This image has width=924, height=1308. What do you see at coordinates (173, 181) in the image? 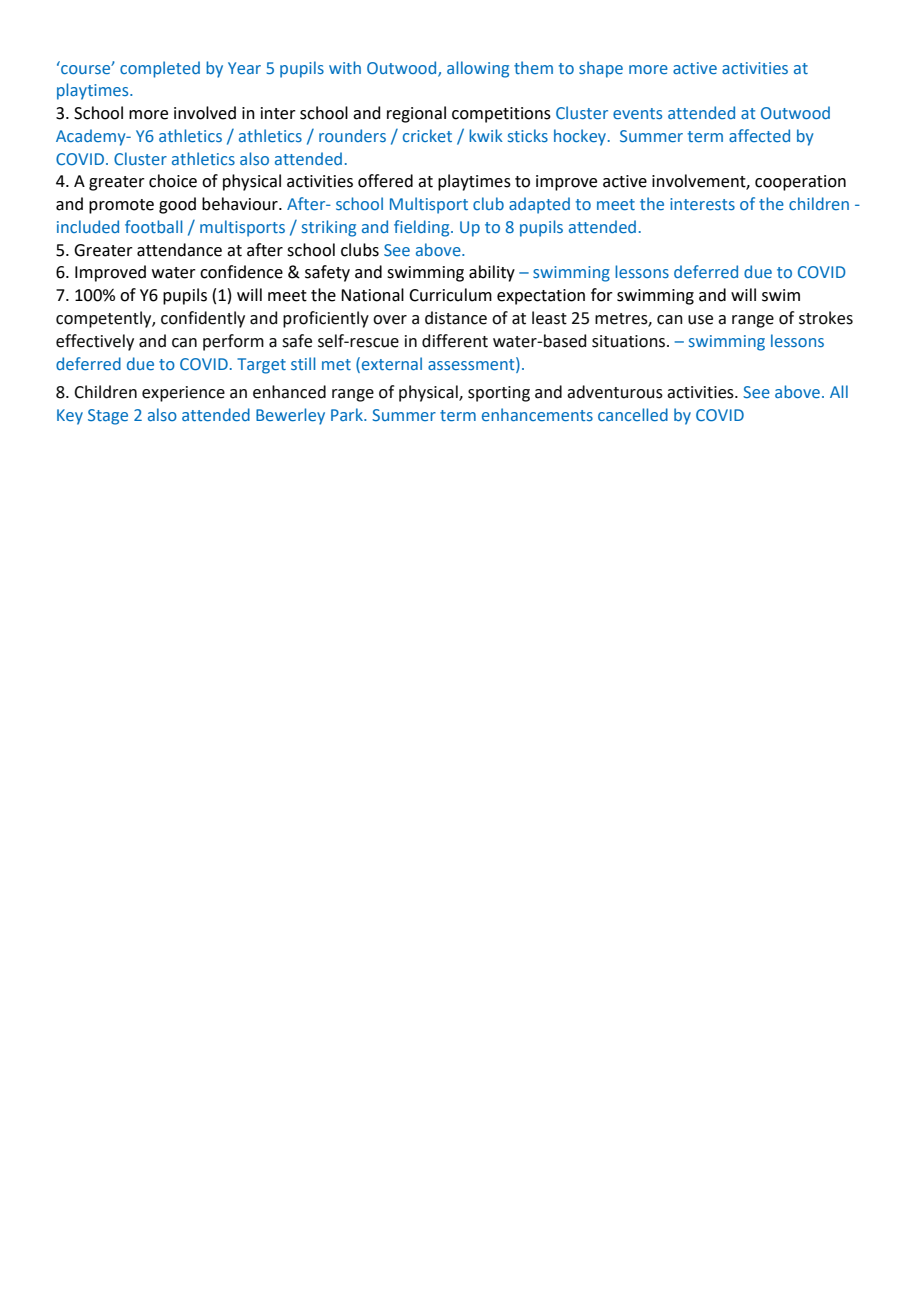
I see `choice` at bounding box center [173, 181].
